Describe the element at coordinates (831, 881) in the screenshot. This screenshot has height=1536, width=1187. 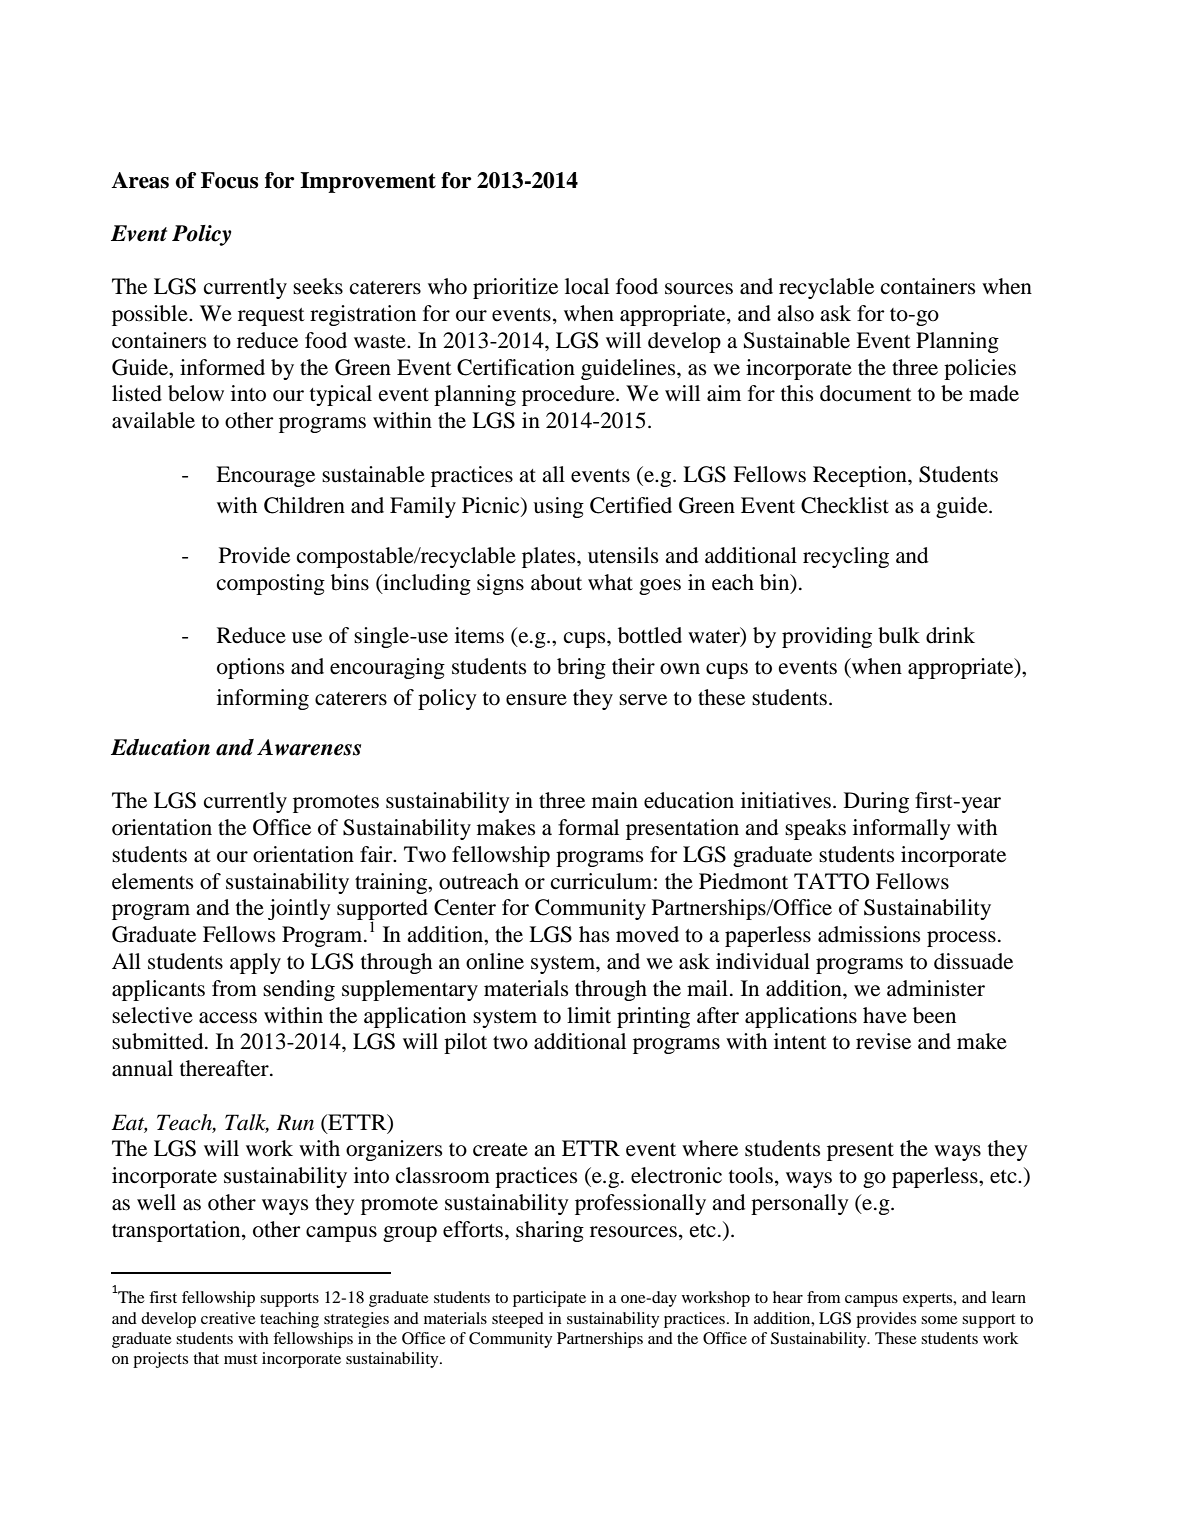
I see `TATTO` at that location.
